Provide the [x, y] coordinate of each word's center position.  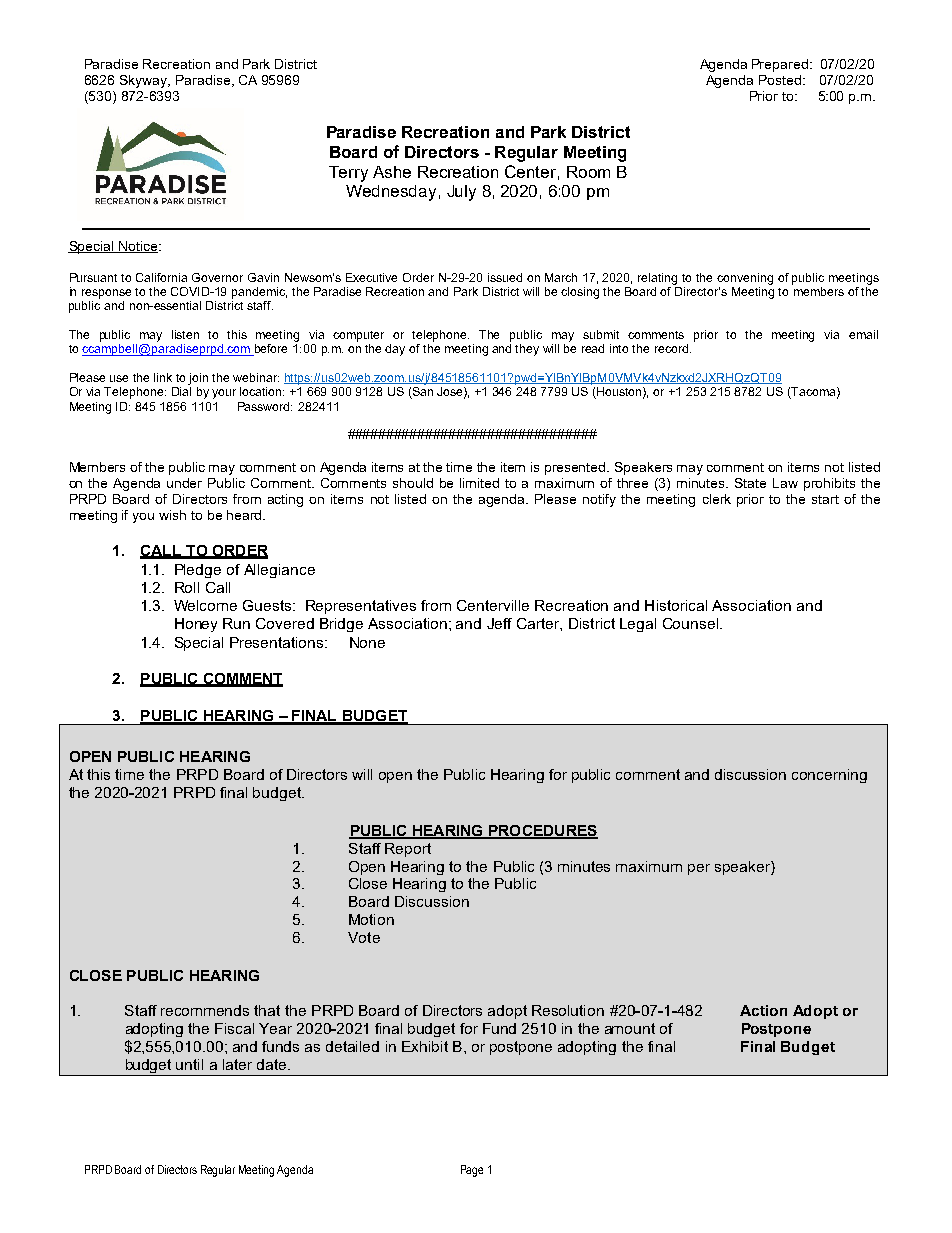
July [461, 193]
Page [472, 1171]
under [184, 483]
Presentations [278, 642]
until [189, 1064]
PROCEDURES [542, 831]
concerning [829, 776]
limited [479, 483]
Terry [348, 174]
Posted [780, 80]
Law [785, 483]
